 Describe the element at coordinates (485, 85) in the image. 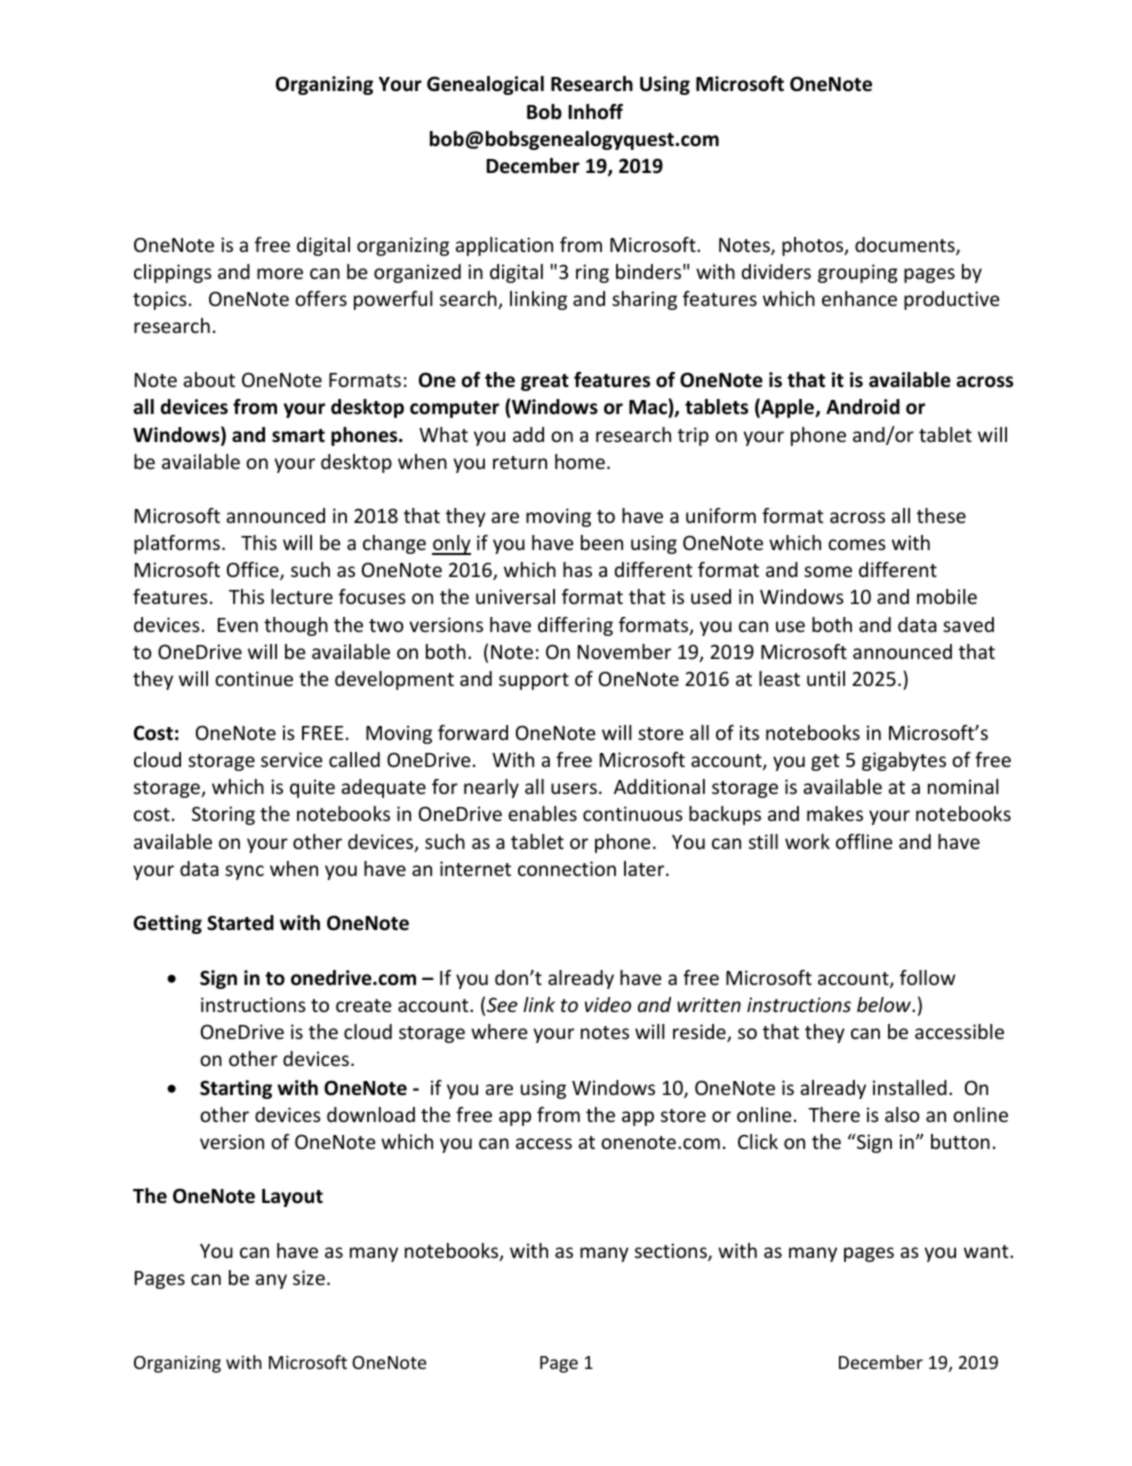

I see `Genealogical` at that location.
